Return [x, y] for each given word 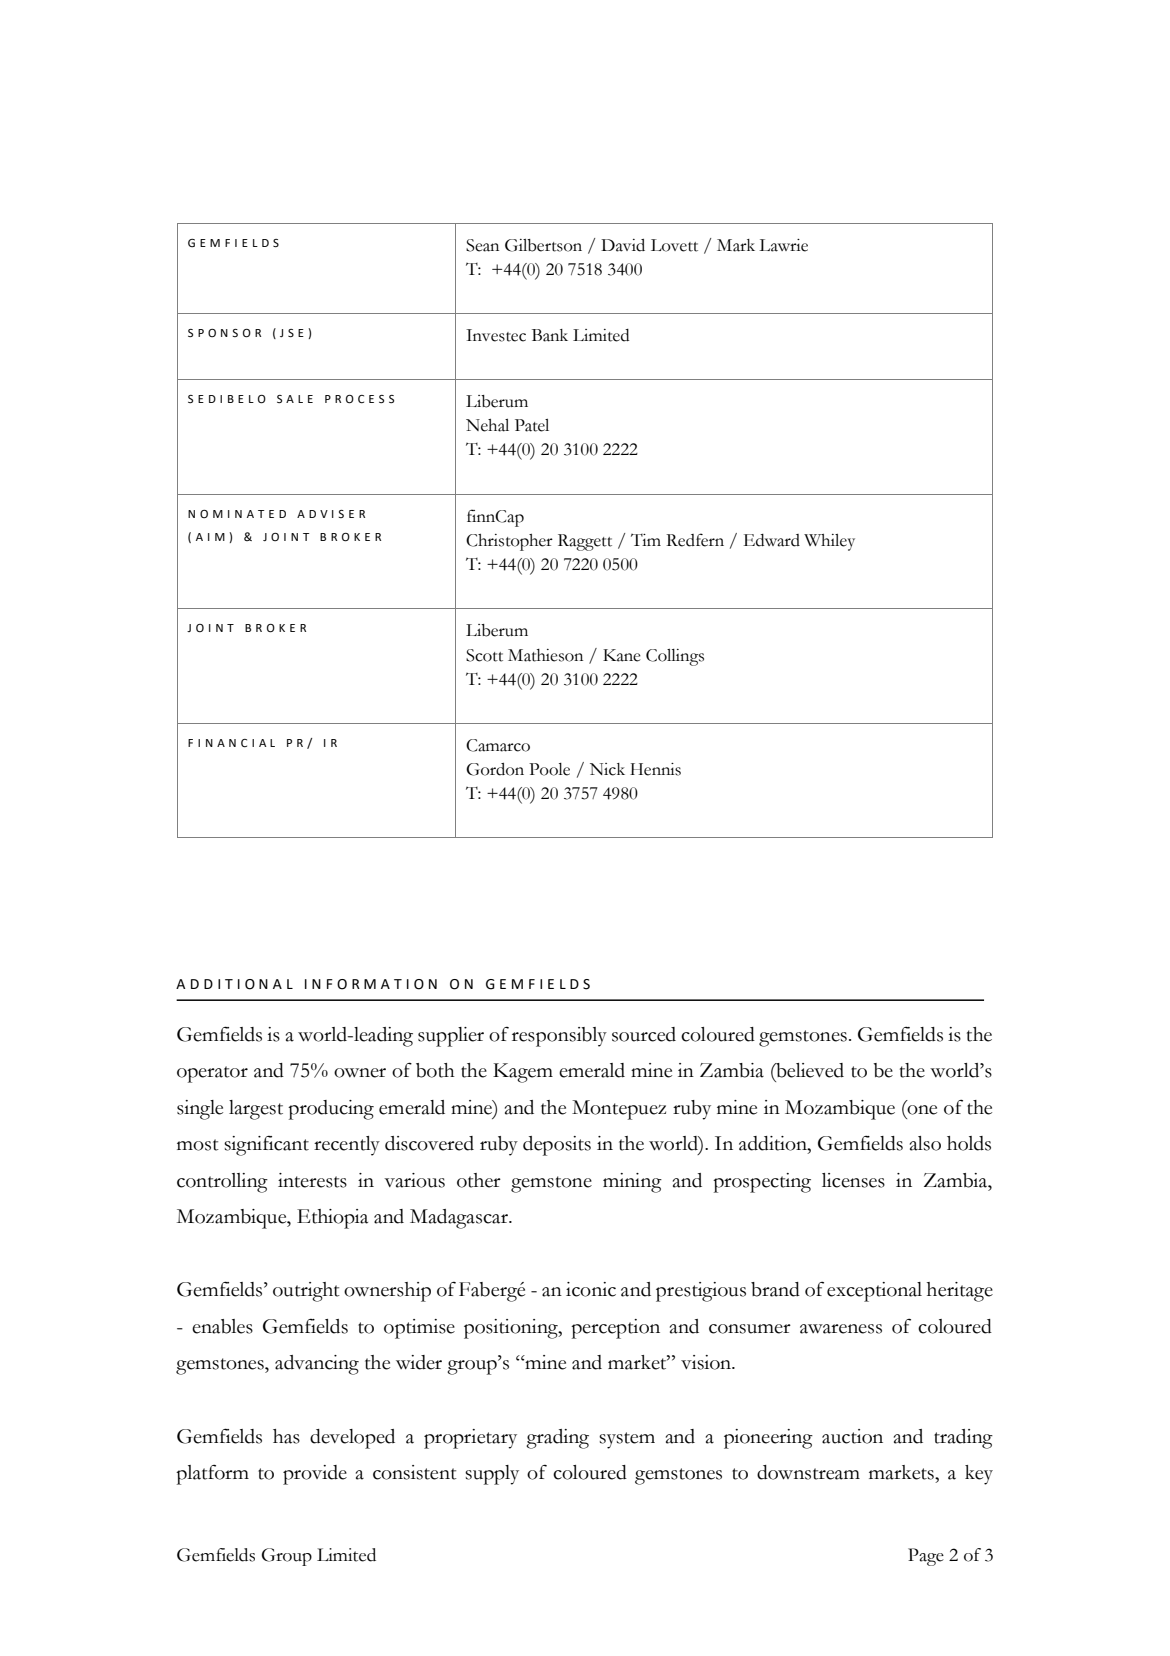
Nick [607, 769]
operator [212, 1074]
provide [315, 1475]
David [623, 245]
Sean [482, 245]
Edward [772, 540]
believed [809, 1071]
